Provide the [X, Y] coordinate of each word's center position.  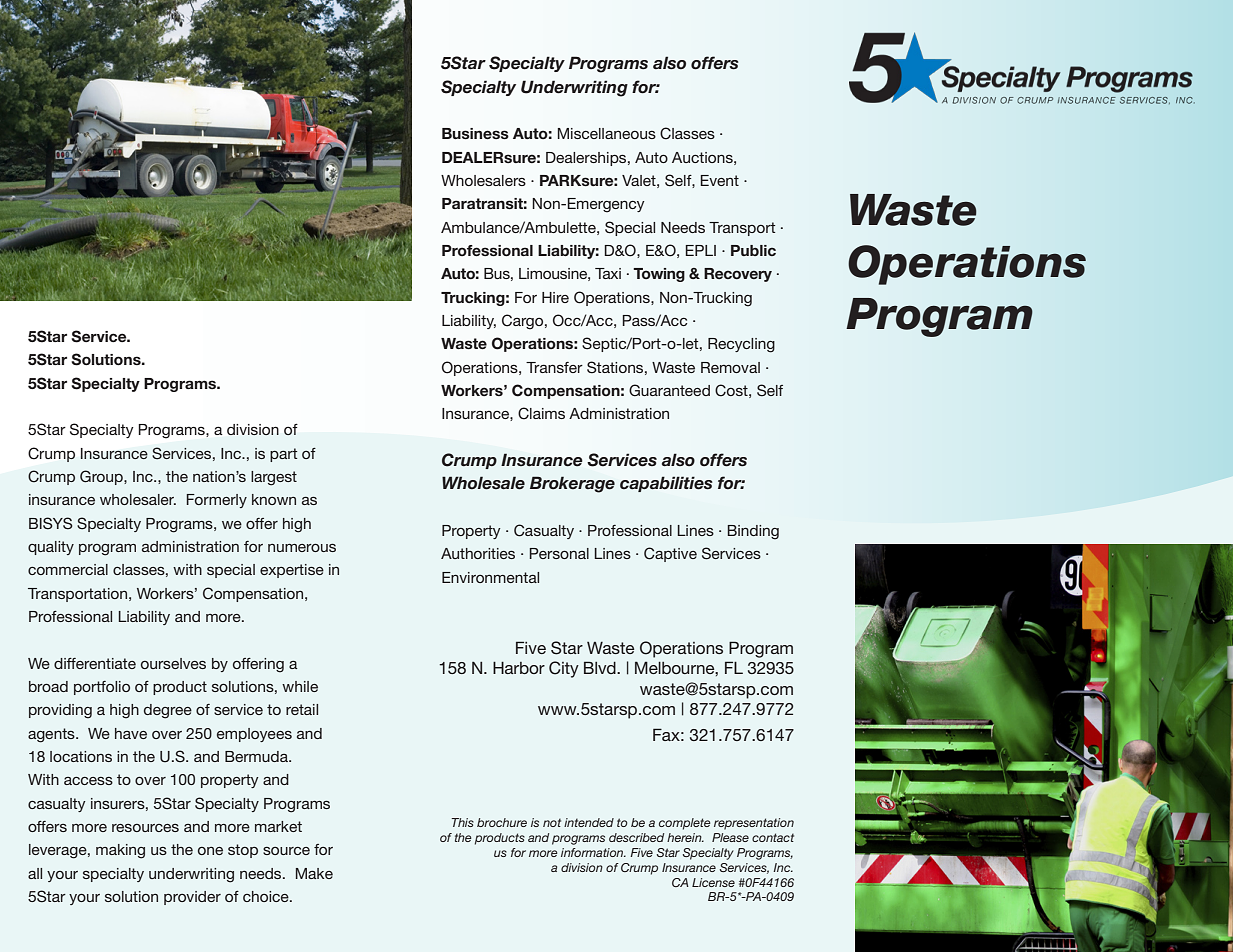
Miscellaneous [607, 133]
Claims [541, 413]
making [120, 851]
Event [720, 180]
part [283, 455]
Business [475, 133]
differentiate [95, 663]
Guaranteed [669, 390]
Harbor [519, 667]
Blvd [601, 667]
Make [314, 873]
